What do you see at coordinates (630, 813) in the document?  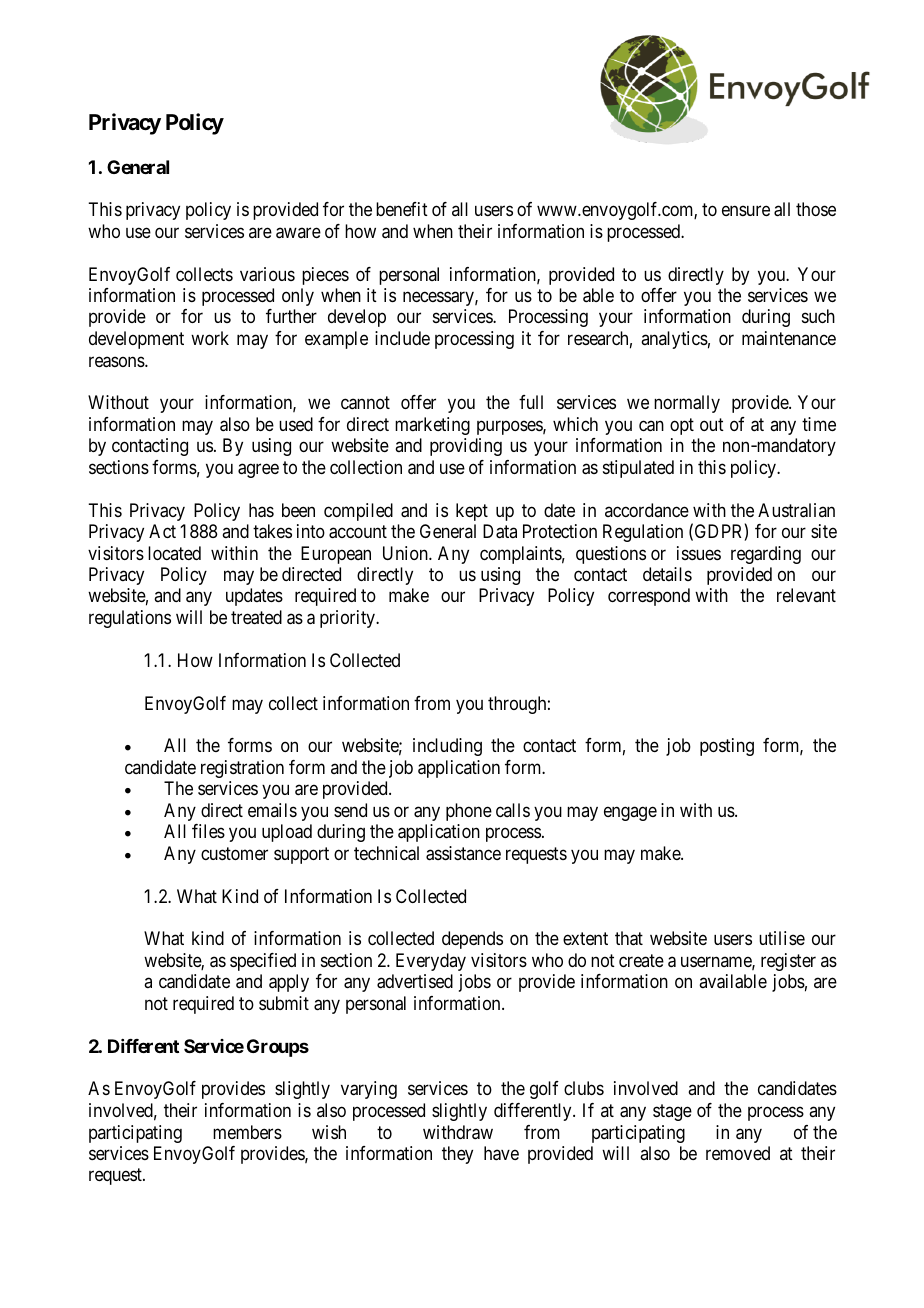 I see `engage` at bounding box center [630, 813].
